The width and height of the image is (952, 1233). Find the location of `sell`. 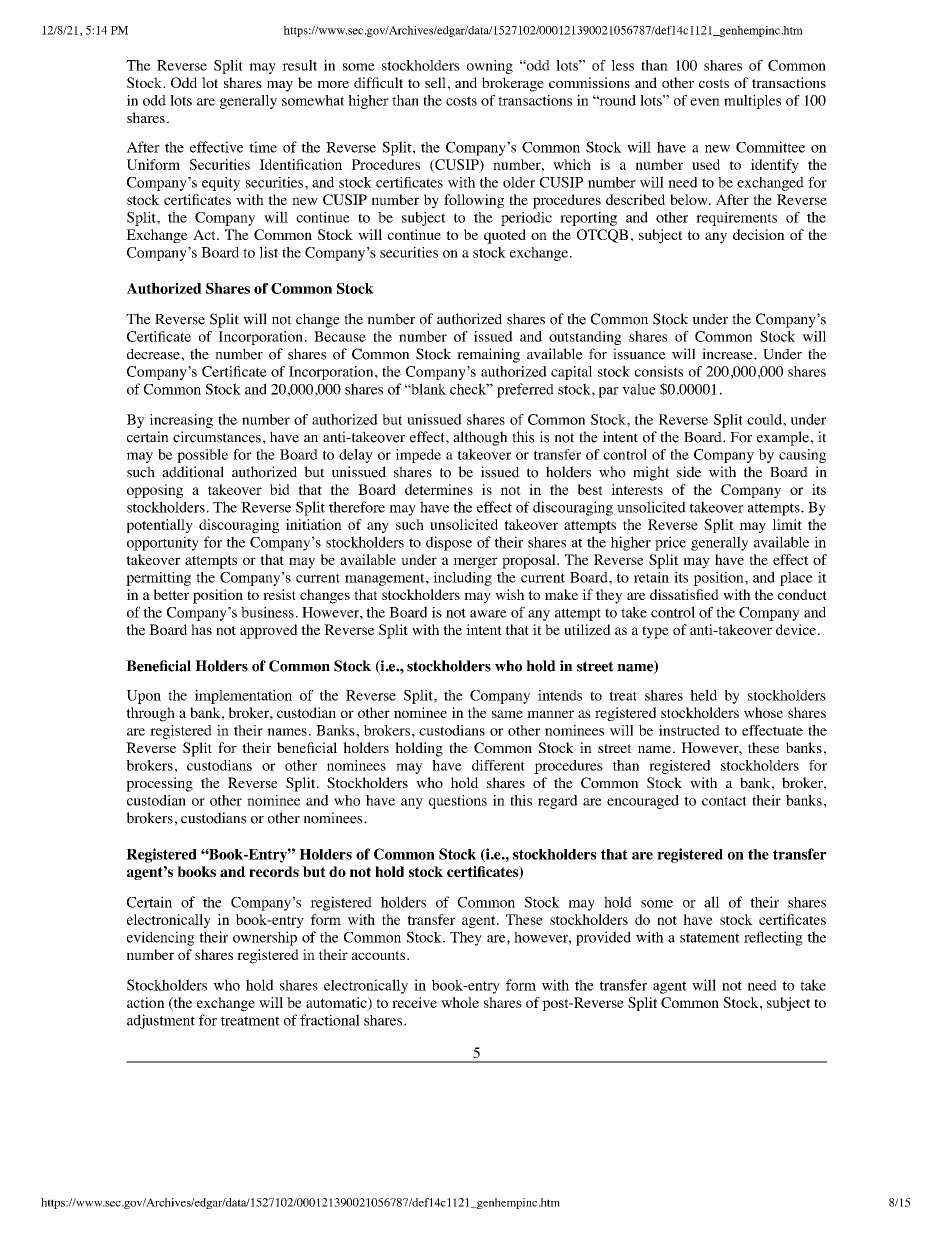

sell is located at coordinates (435, 82).
